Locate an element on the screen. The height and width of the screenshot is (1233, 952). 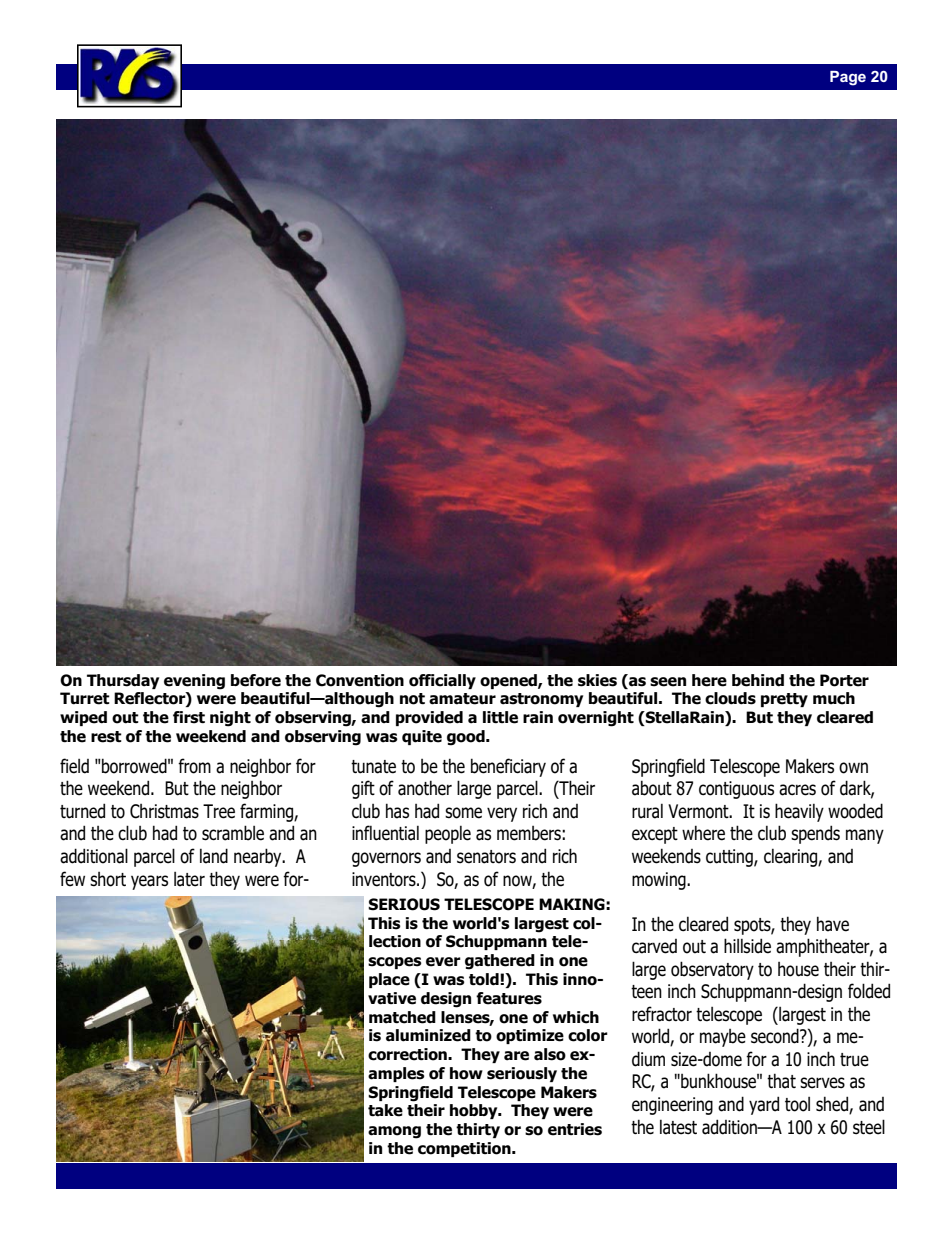
observatory is located at coordinates (712, 970).
